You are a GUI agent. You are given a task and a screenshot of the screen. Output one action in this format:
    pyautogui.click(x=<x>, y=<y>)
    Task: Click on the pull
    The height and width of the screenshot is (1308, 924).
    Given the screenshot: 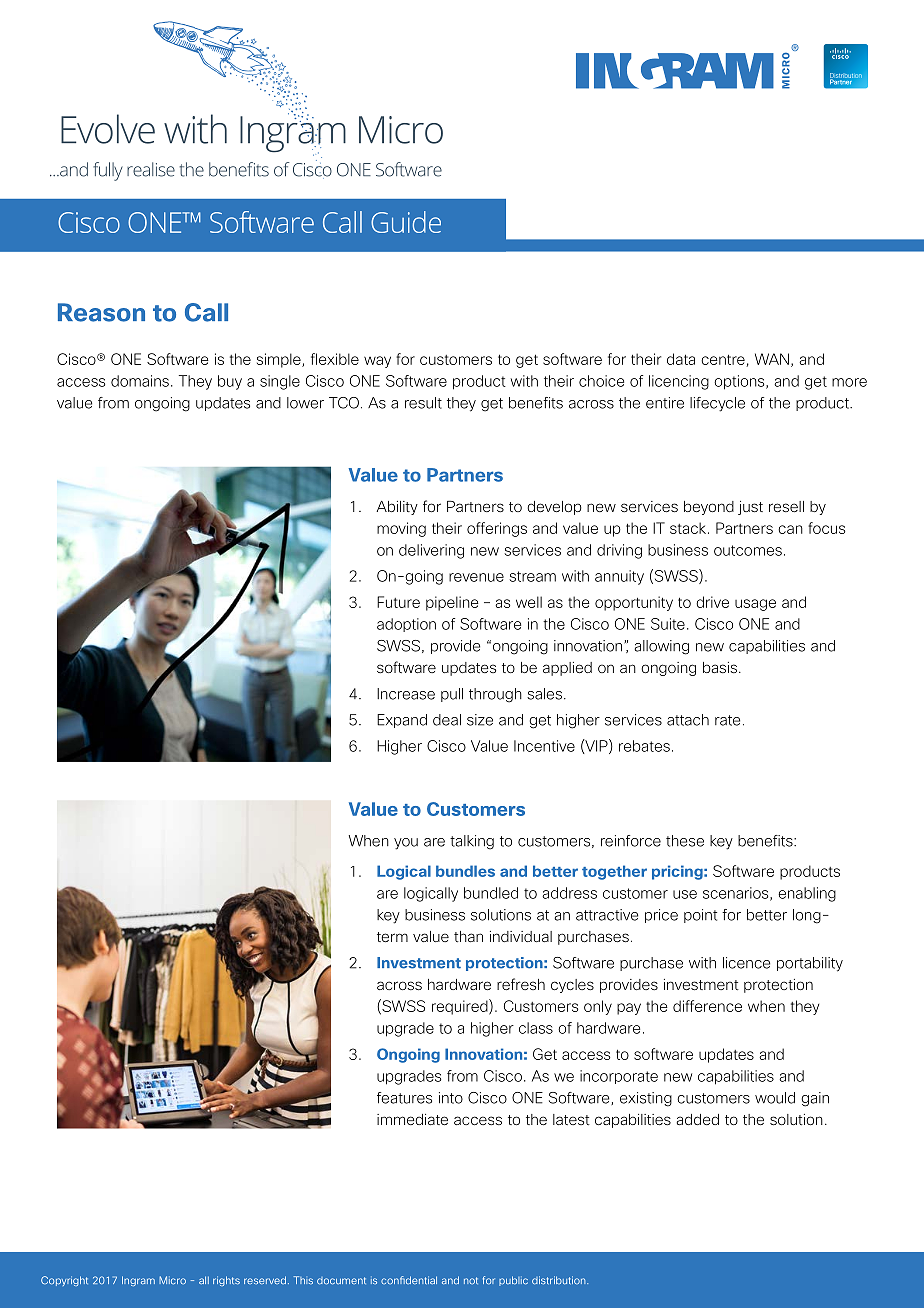 What is the action you would take?
    pyautogui.click(x=452, y=695)
